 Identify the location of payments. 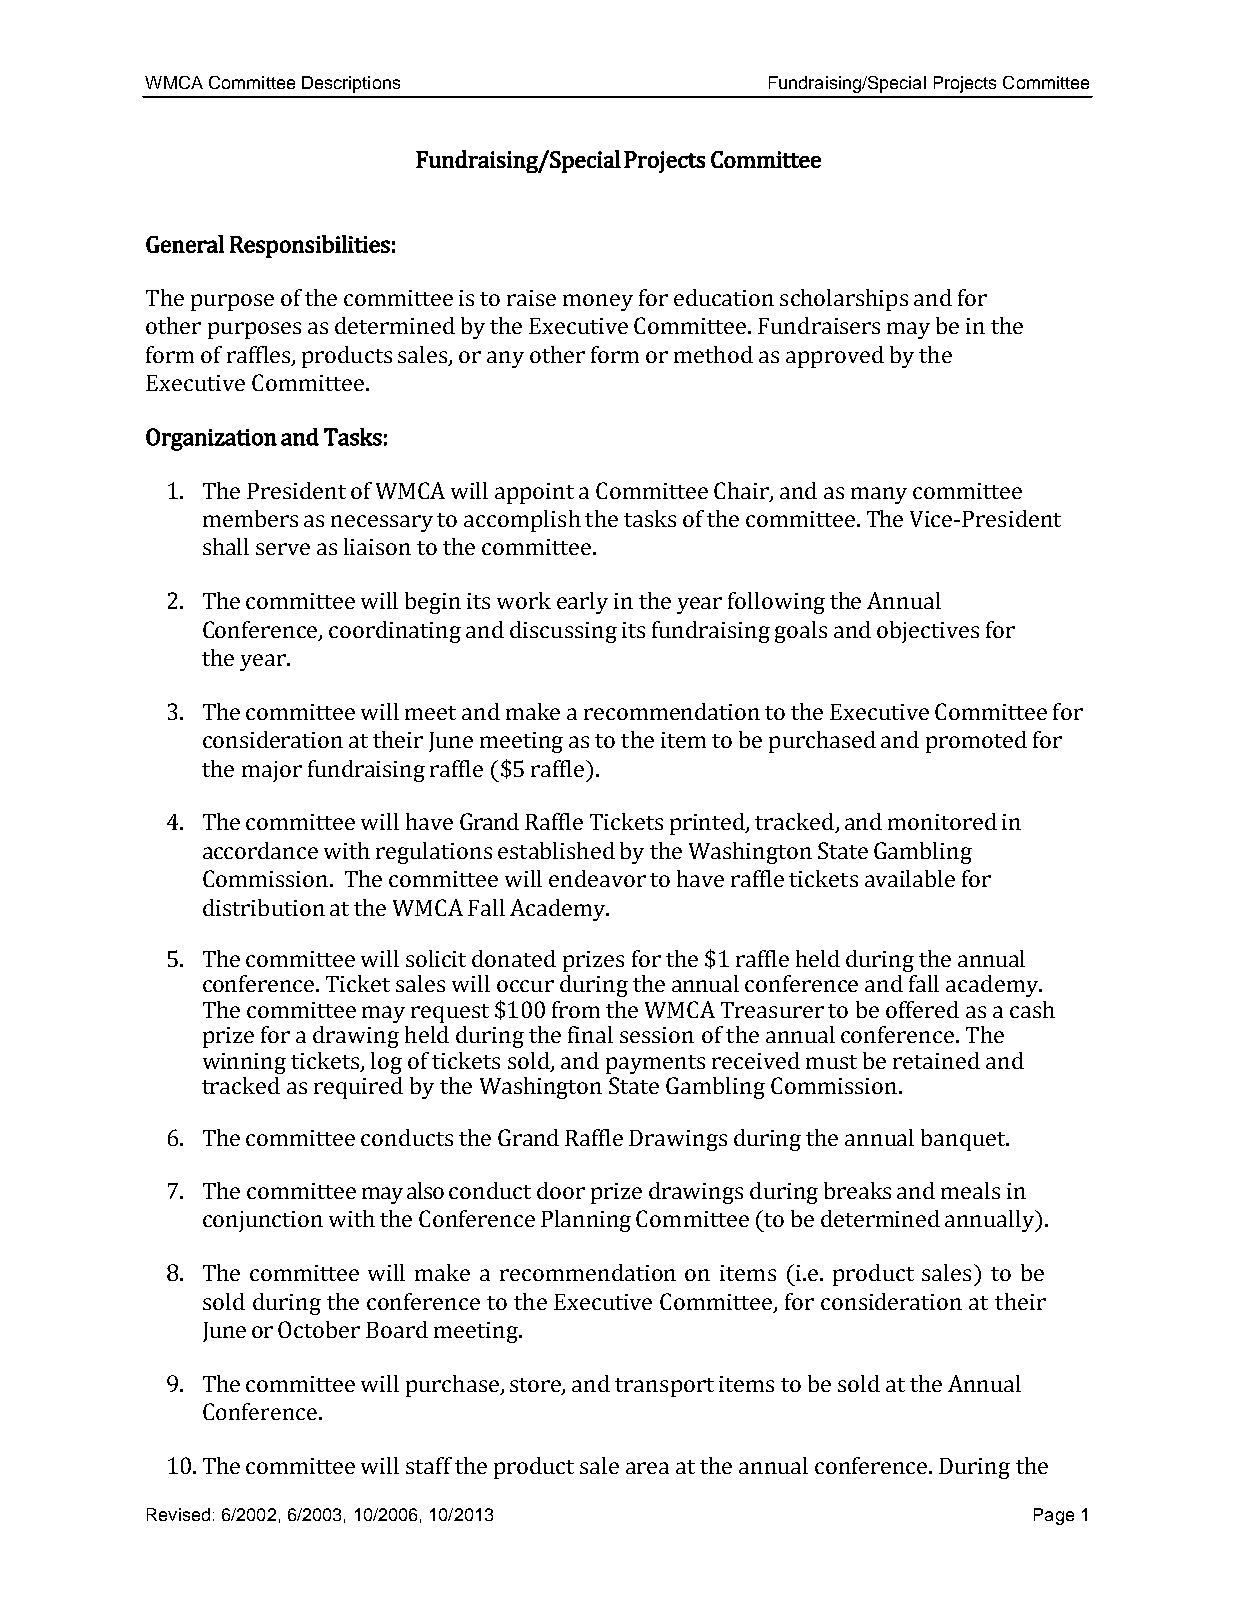
(655, 1064).
